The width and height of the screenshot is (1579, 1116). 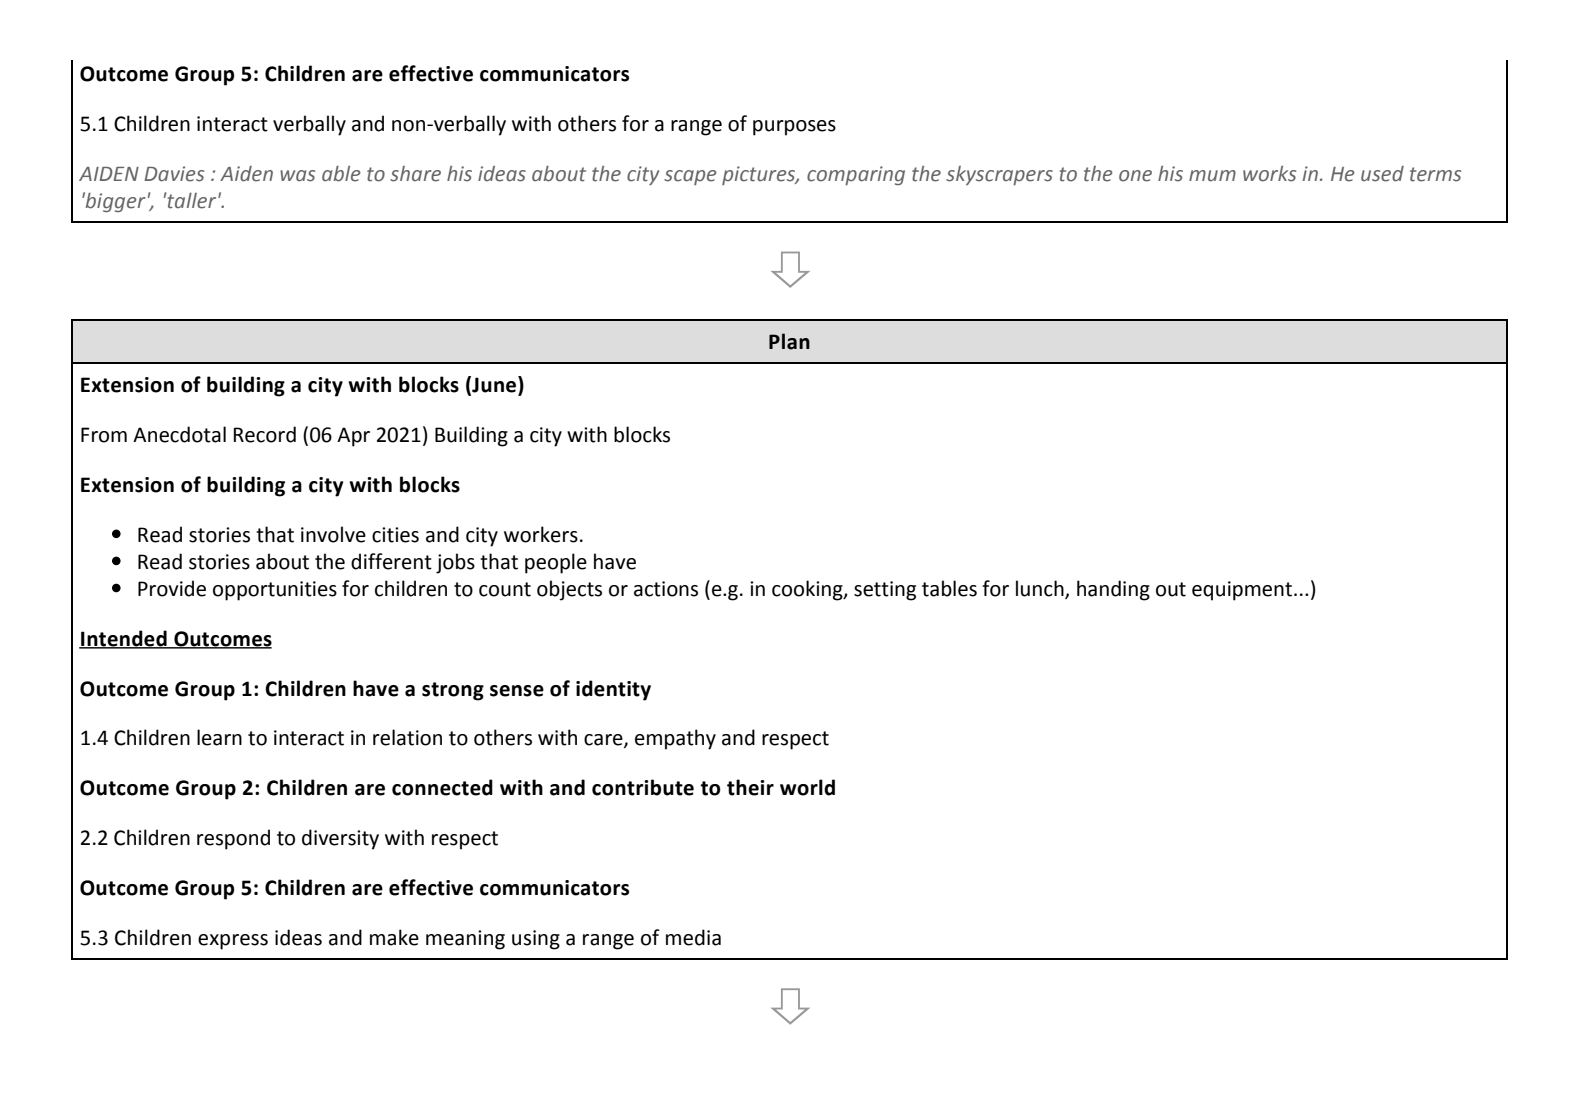 I want to click on express, so click(x=233, y=942).
